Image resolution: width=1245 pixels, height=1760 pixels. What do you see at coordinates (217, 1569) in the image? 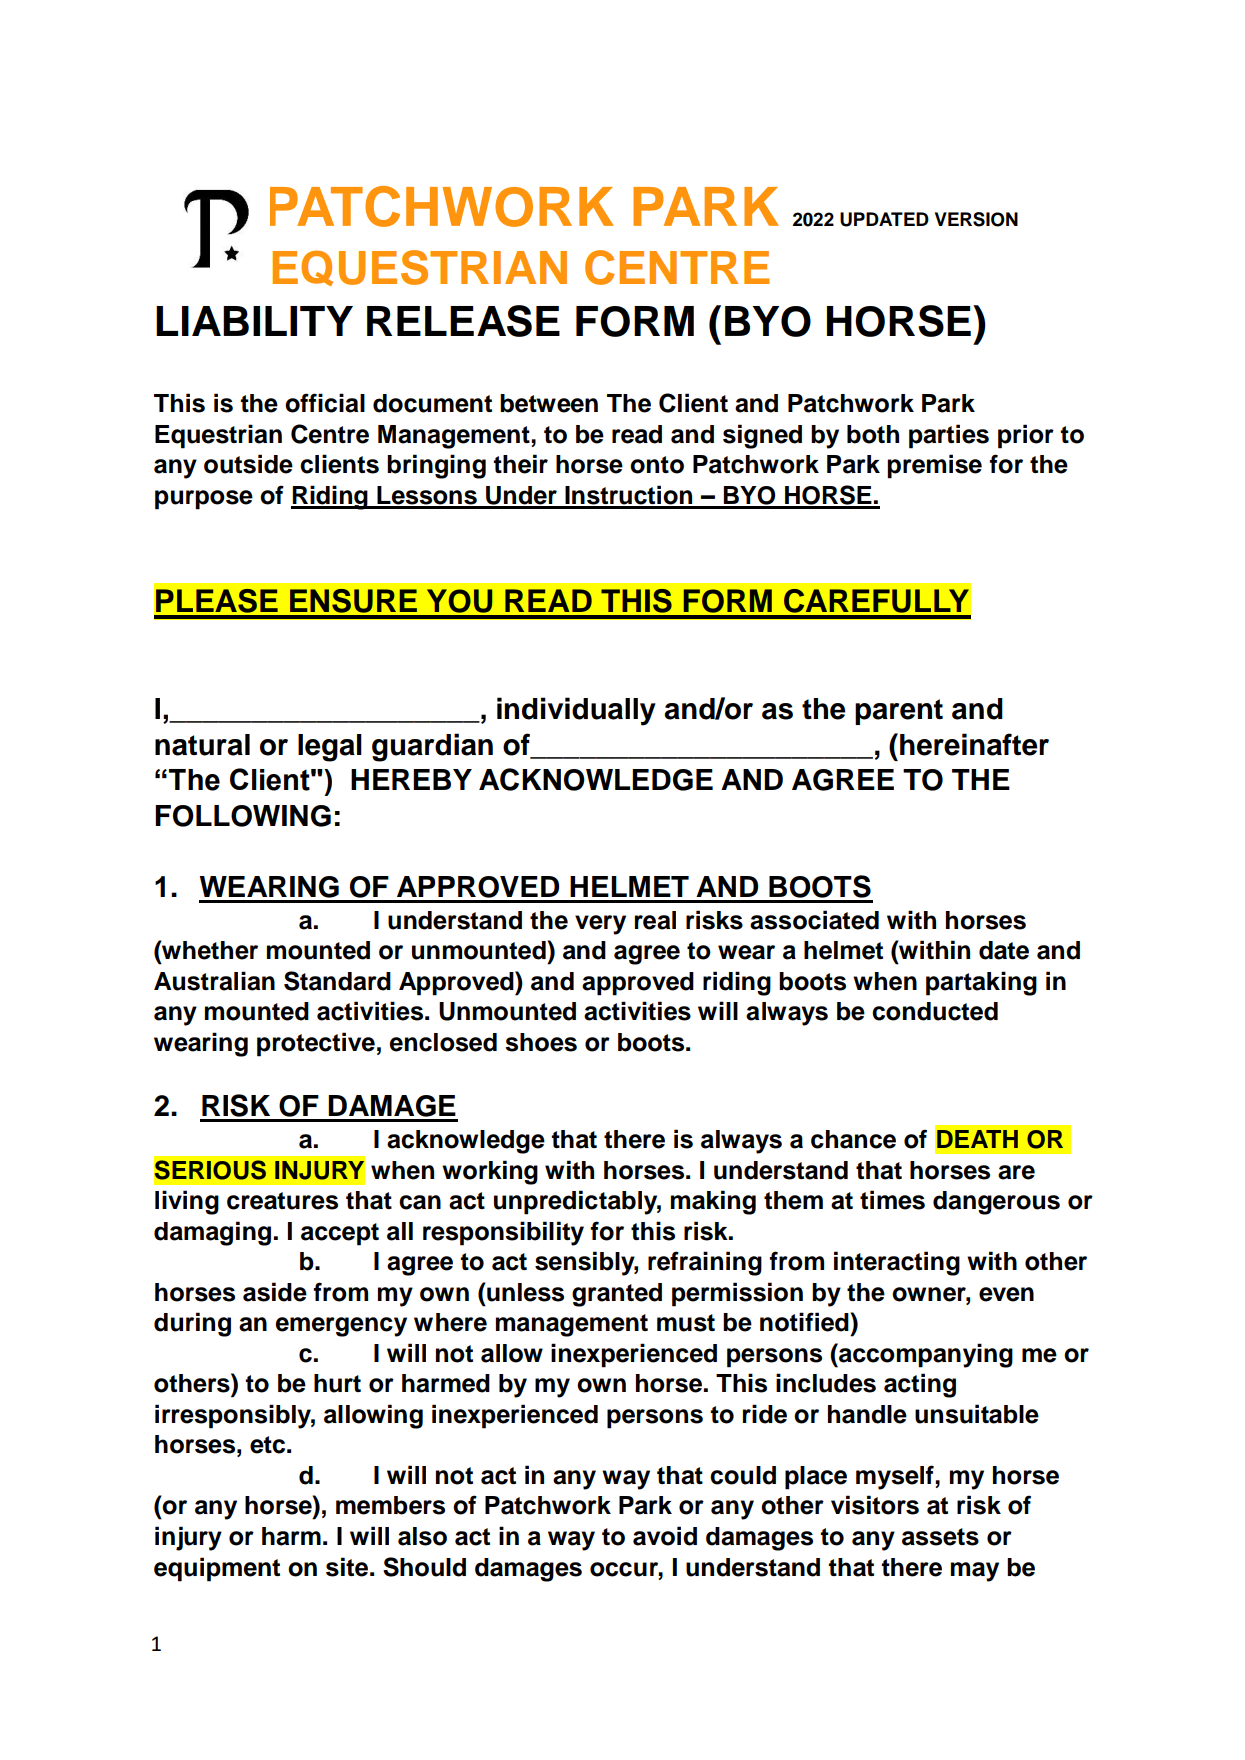
I see `equipment` at bounding box center [217, 1569].
